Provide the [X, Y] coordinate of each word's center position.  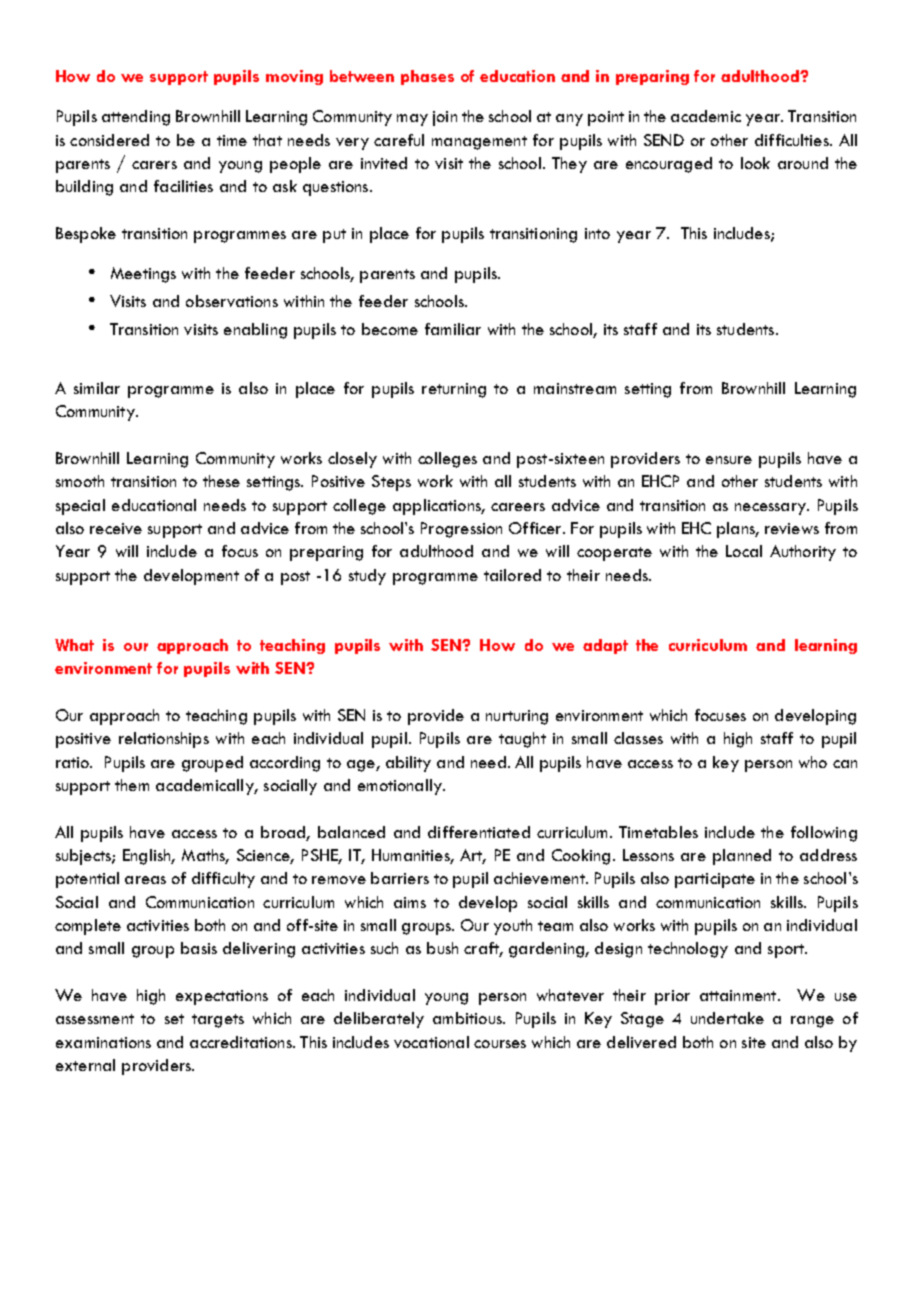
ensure [729, 460]
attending [136, 118]
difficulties [793, 140]
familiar [453, 329]
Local [744, 551]
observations [232, 301]
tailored [512, 575]
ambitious [468, 1018]
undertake [727, 1018]
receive [116, 528]
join [445, 118]
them [132, 785]
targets [218, 1021]
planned [742, 857]
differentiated [479, 832]
